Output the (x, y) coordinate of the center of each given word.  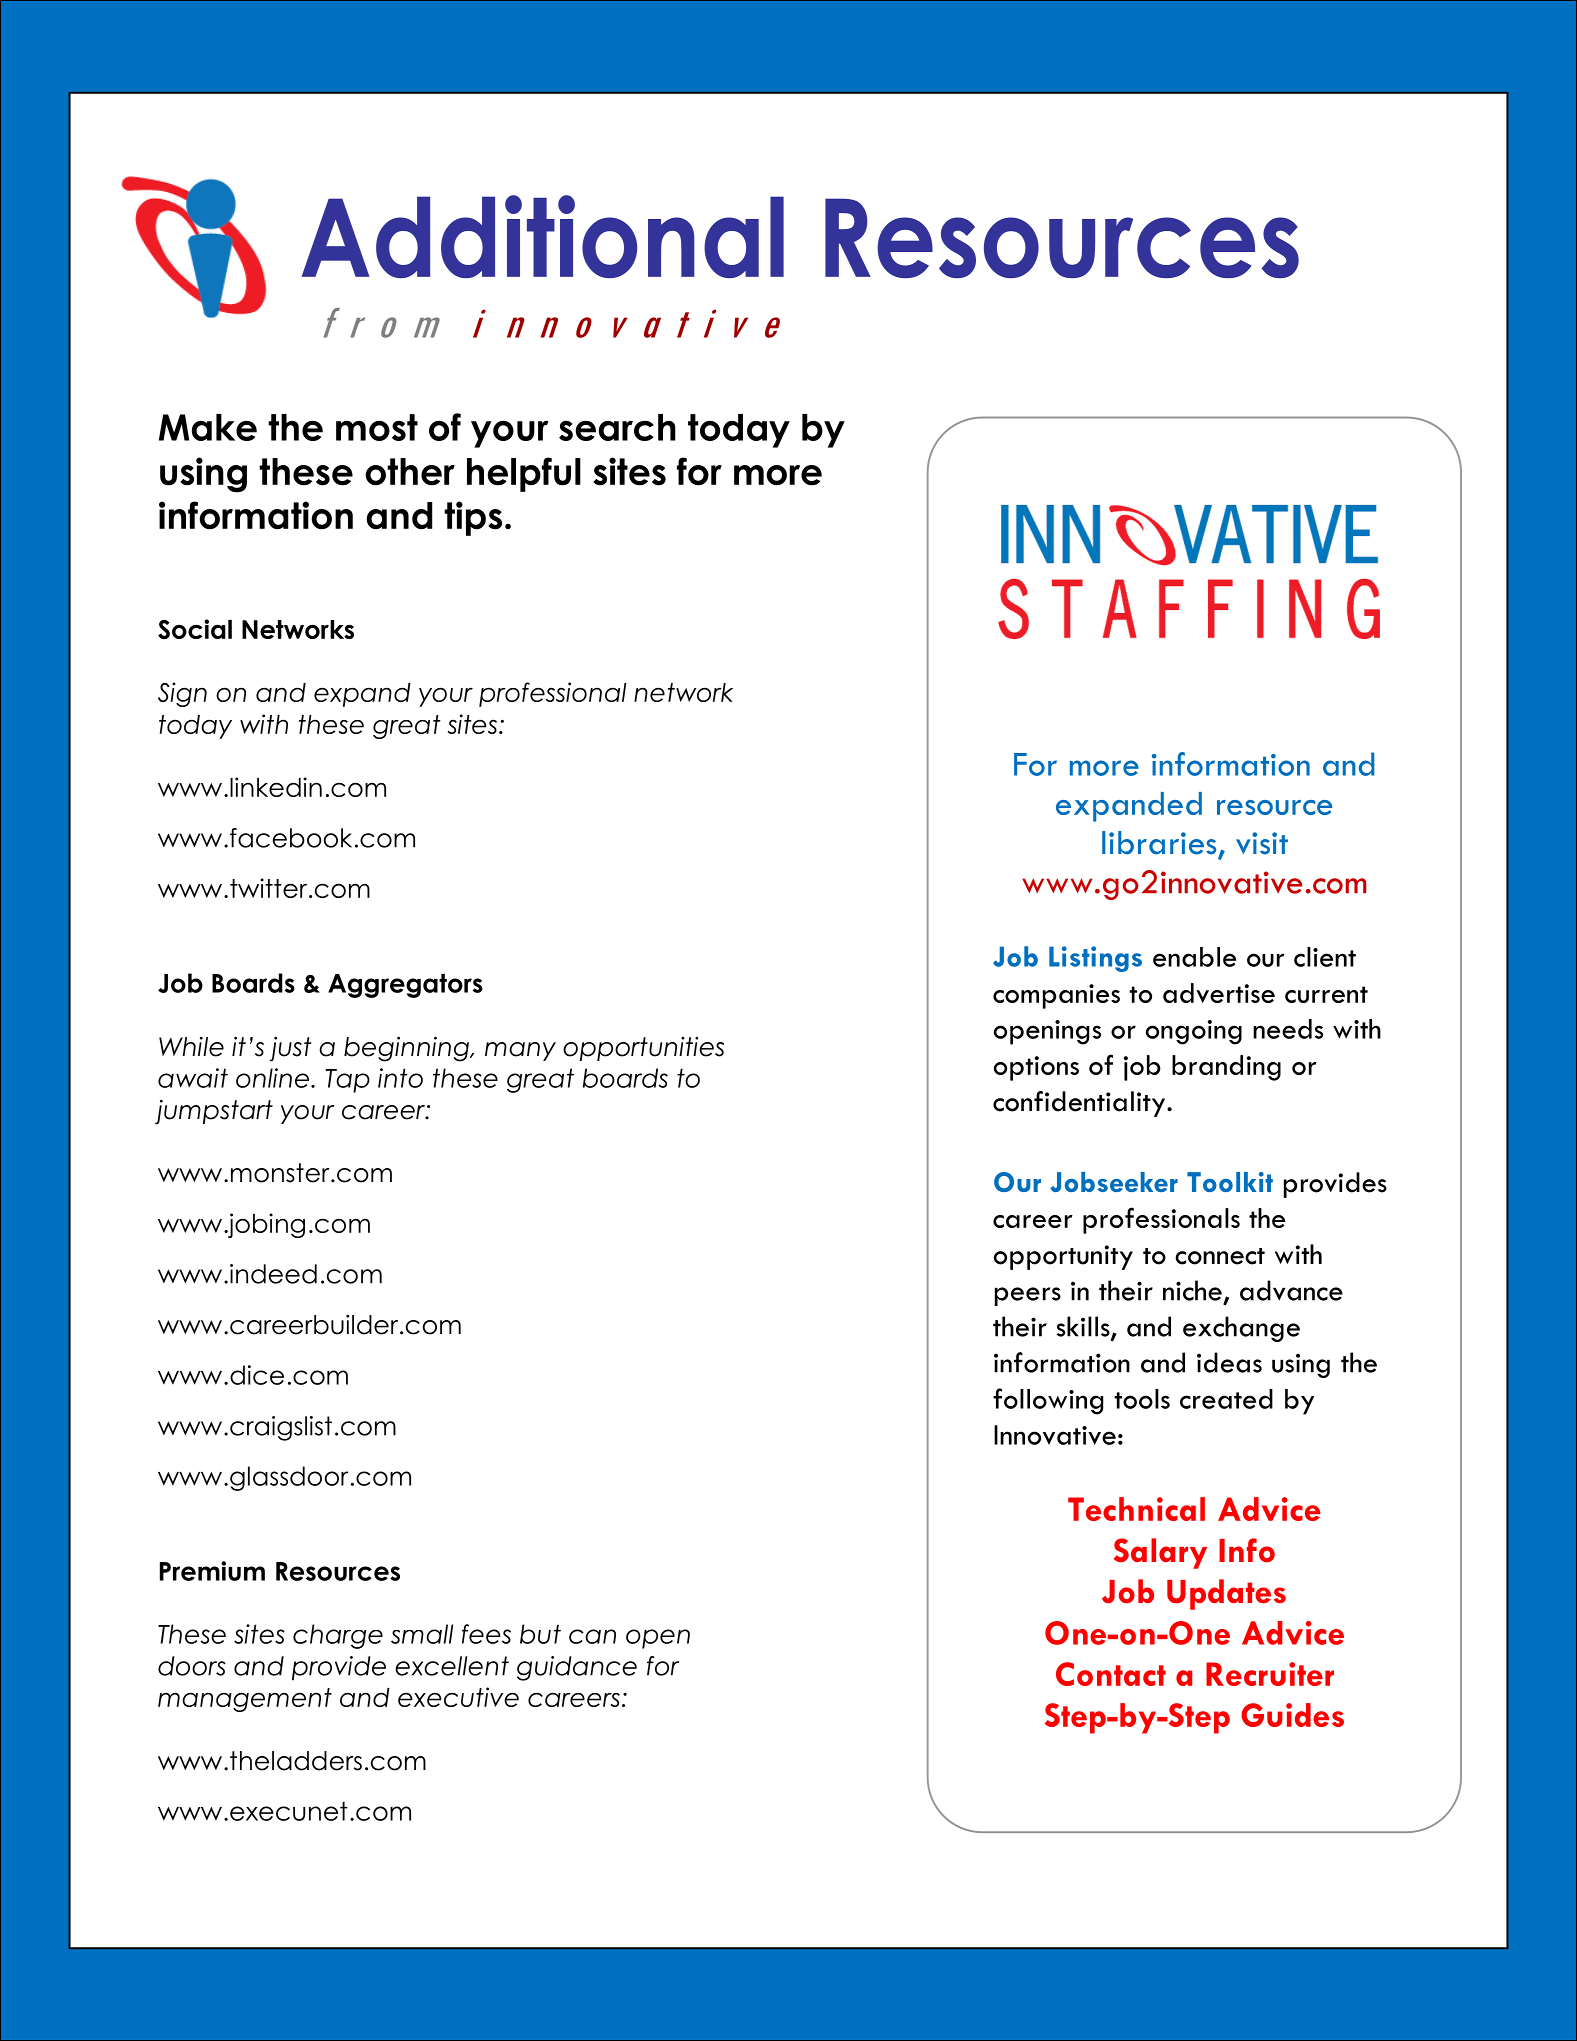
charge (338, 1636)
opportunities (643, 1049)
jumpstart (214, 1112)
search (617, 427)
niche (1192, 1290)
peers (1028, 1296)
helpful (524, 474)
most (377, 427)
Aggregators (405, 986)
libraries (1159, 843)
